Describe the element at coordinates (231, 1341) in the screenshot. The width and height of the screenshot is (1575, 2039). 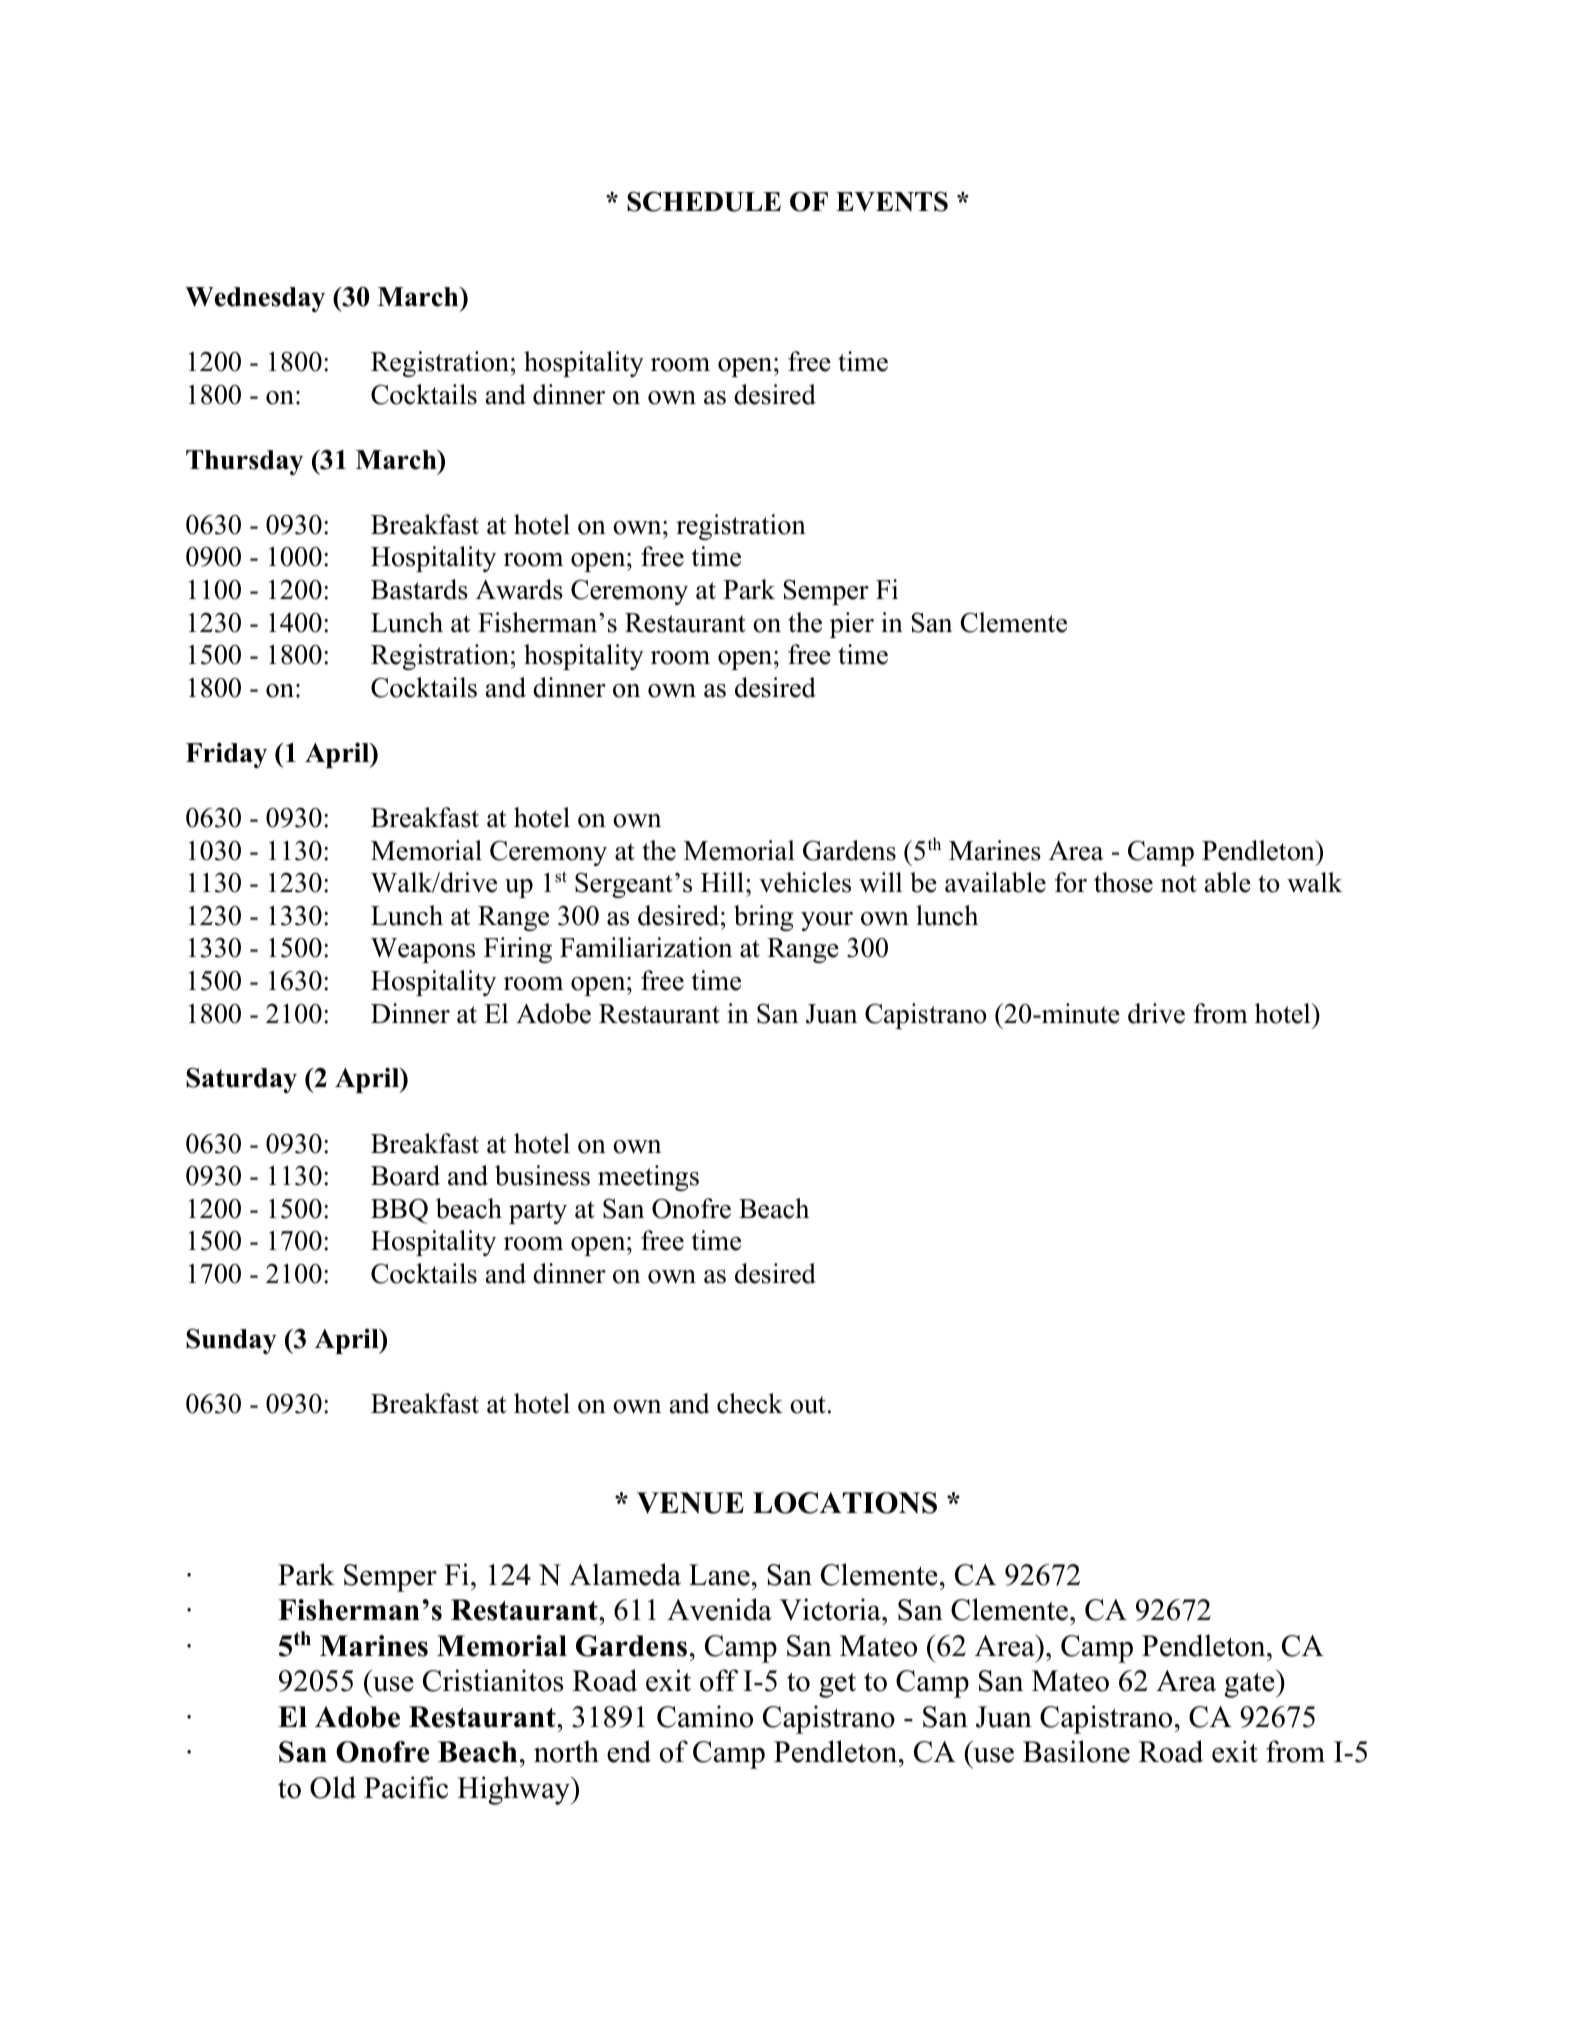
I see `Sunday` at that location.
